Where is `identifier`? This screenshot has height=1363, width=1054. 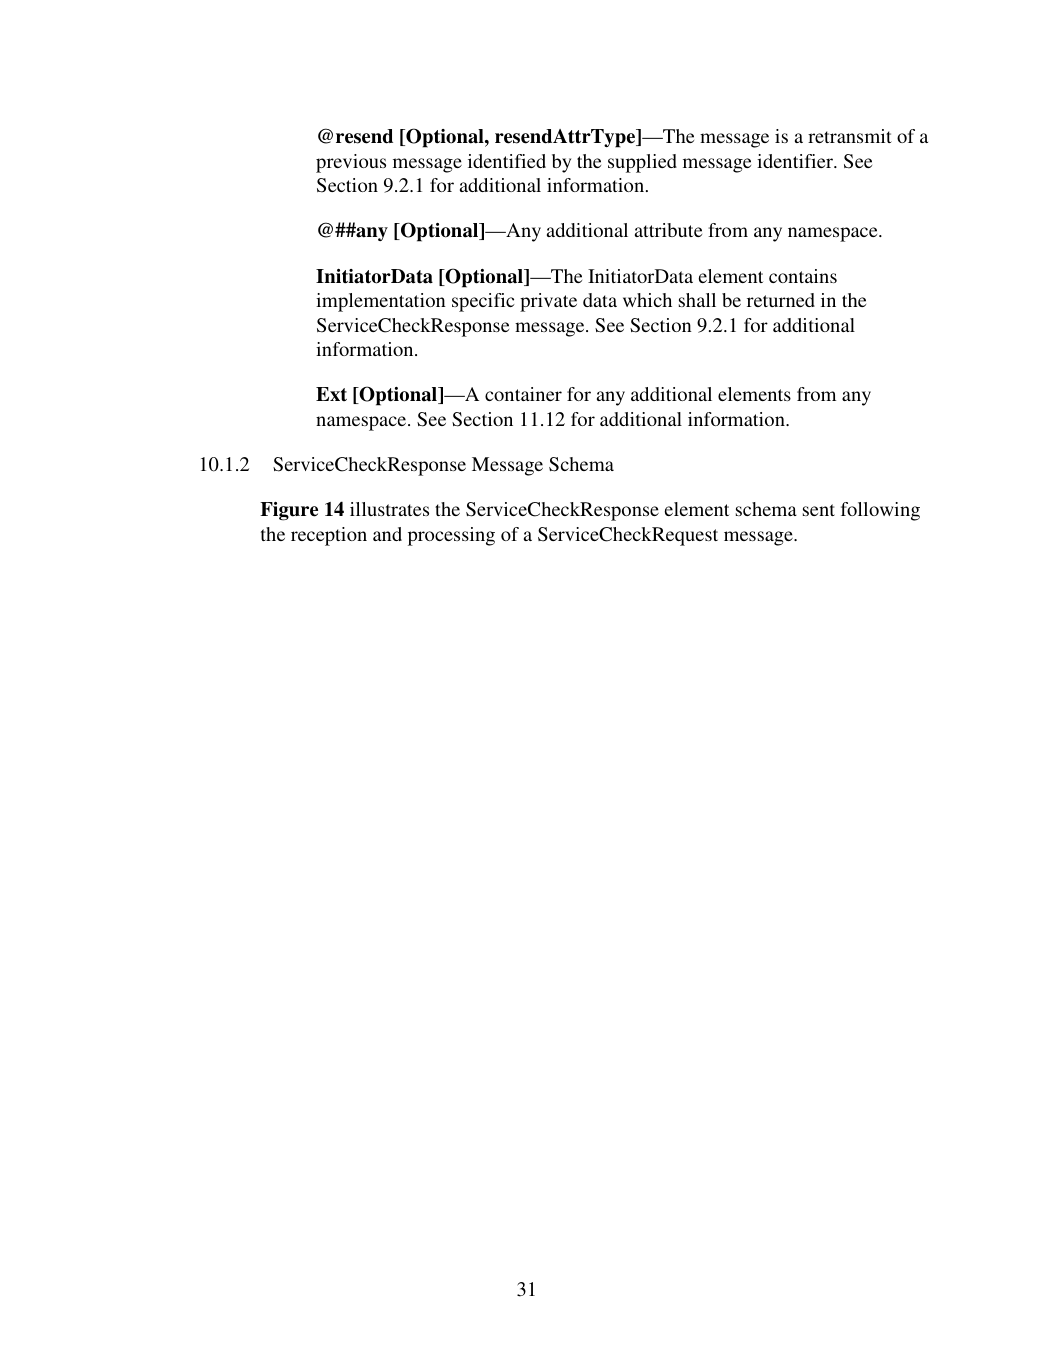
identifier is located at coordinates (796, 161).
